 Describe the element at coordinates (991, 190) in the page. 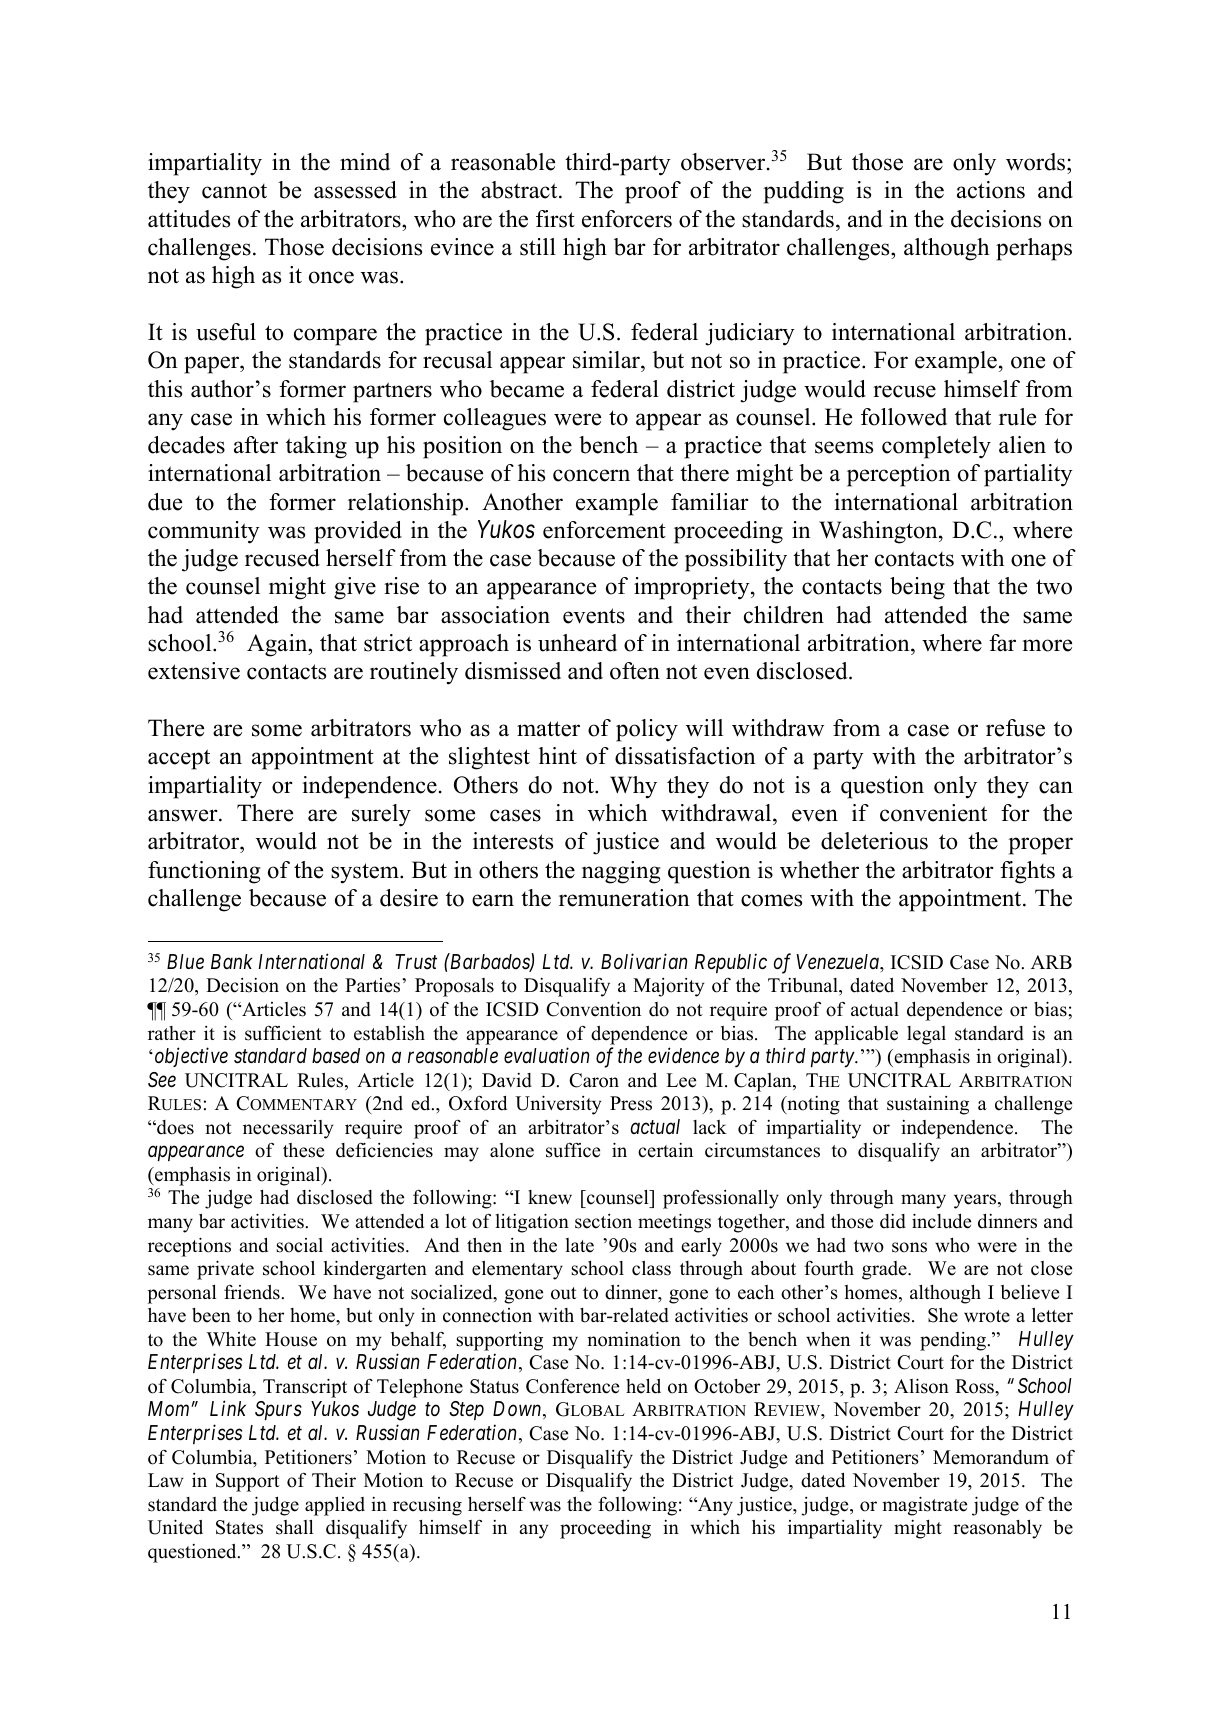

I see `actions` at that location.
